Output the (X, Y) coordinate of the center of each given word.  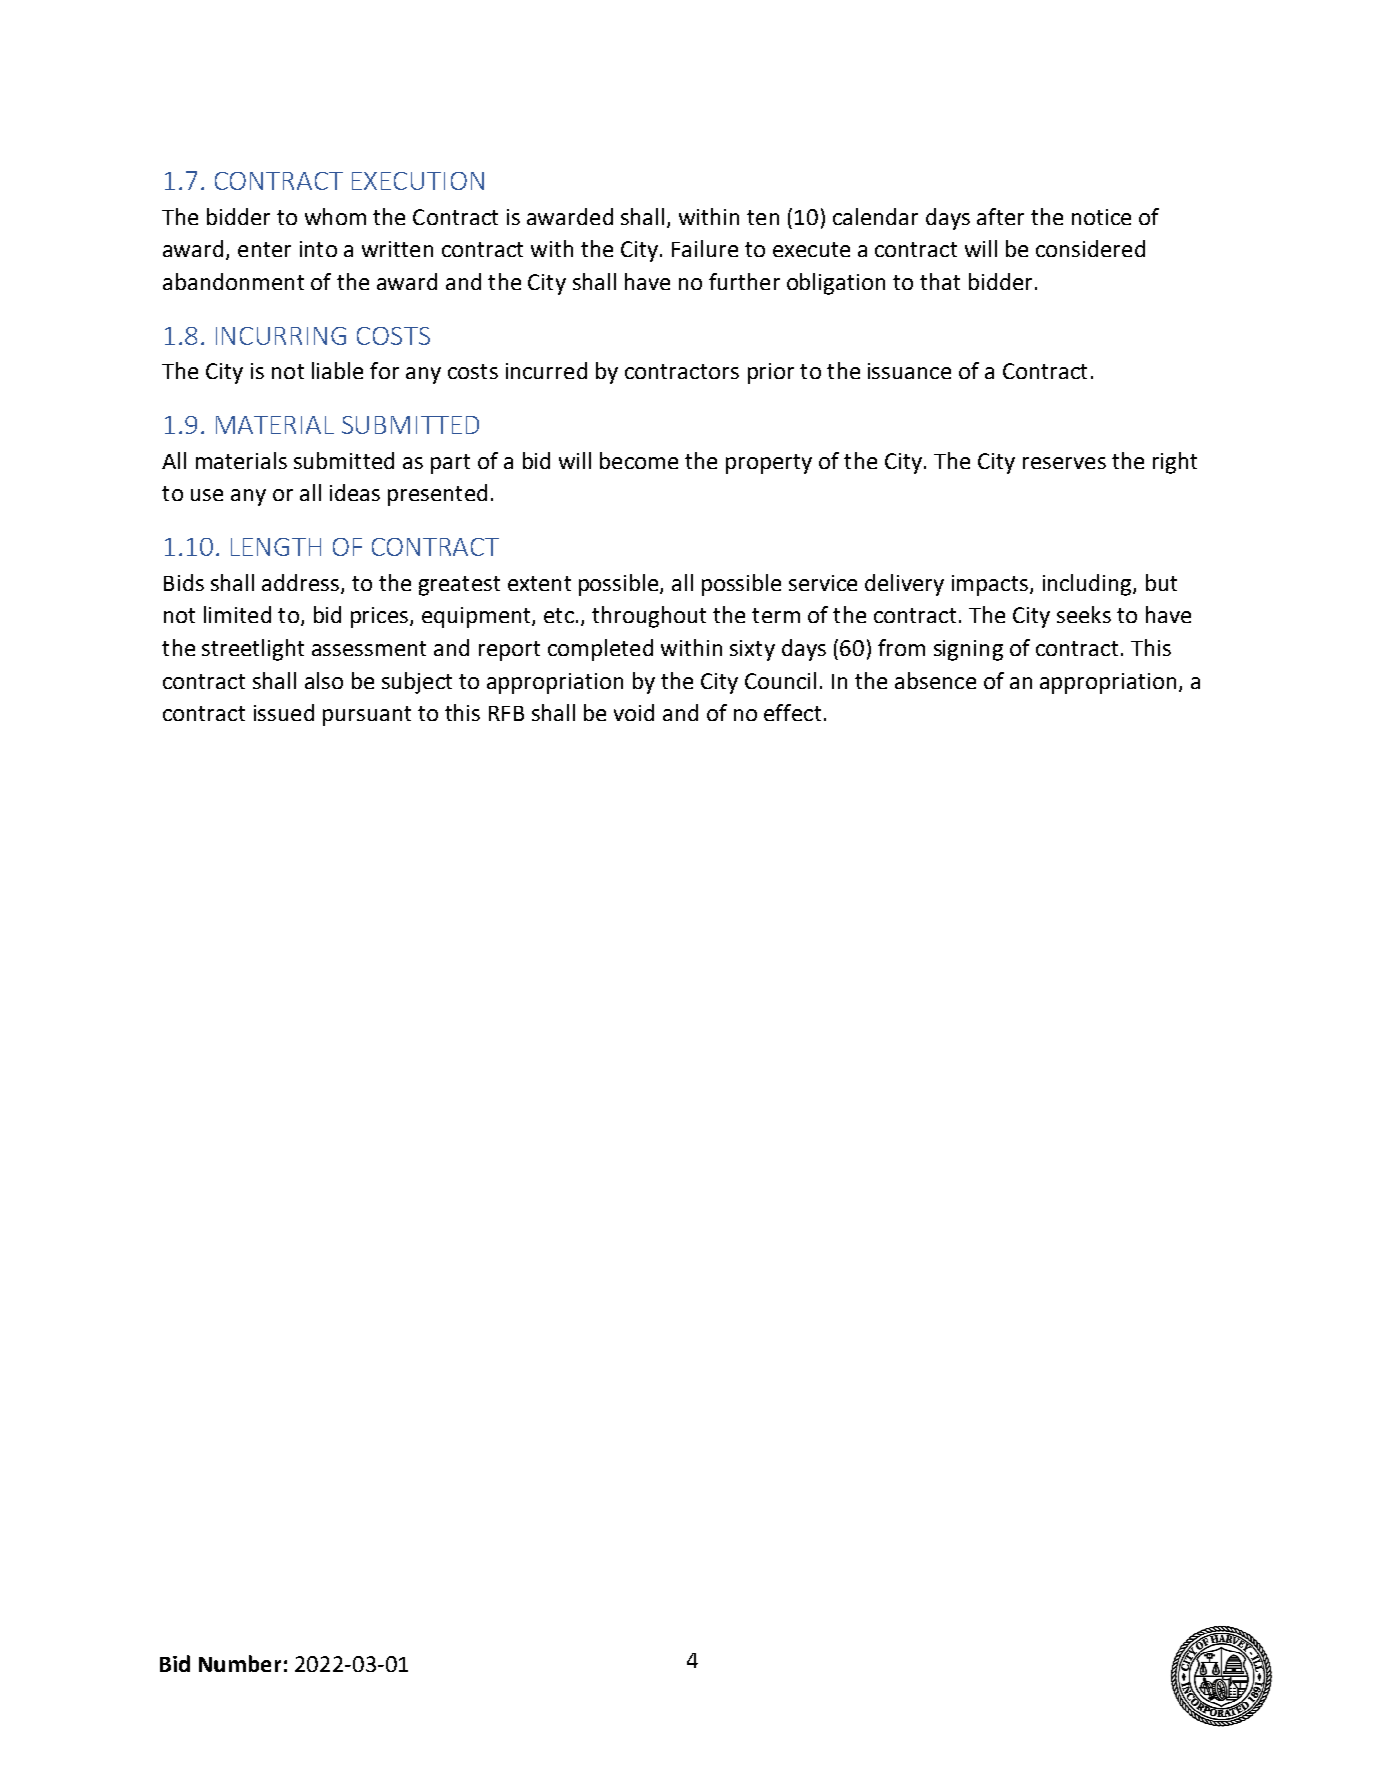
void (634, 712)
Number (240, 1663)
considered (1090, 248)
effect (792, 712)
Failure (705, 248)
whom (335, 216)
